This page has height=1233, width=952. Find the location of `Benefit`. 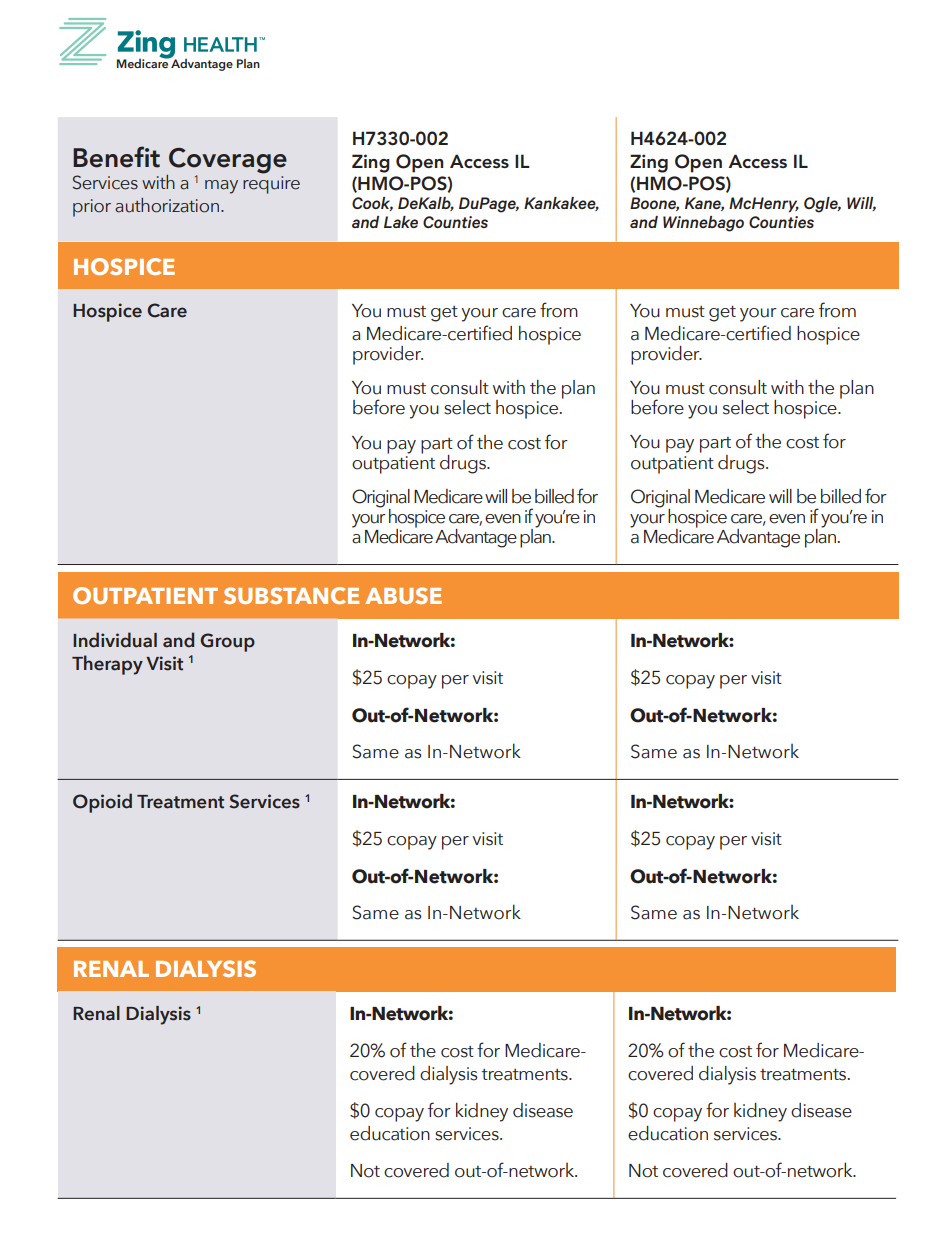

Benefit is located at coordinates (116, 157).
